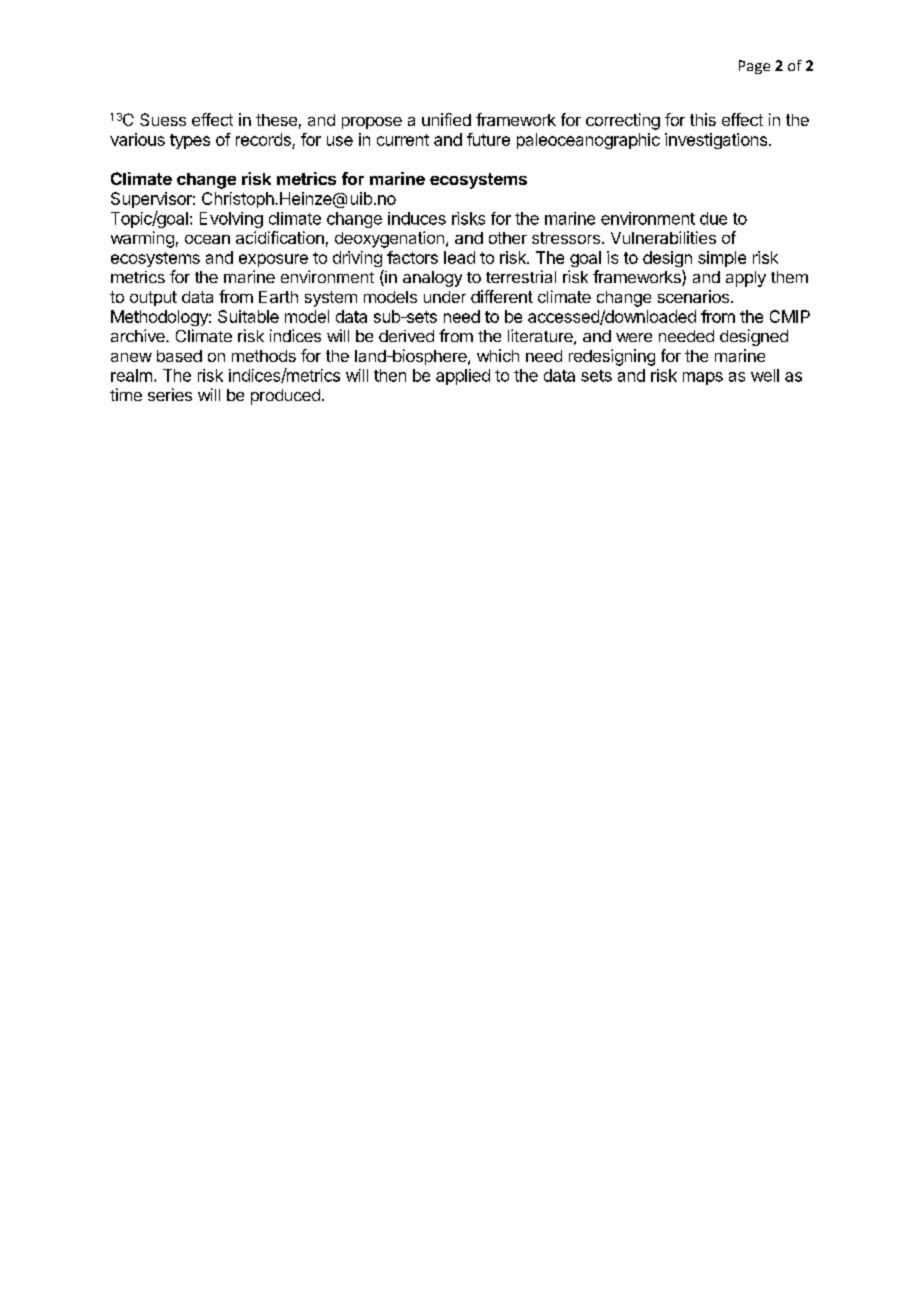  I want to click on maps, so click(703, 378).
